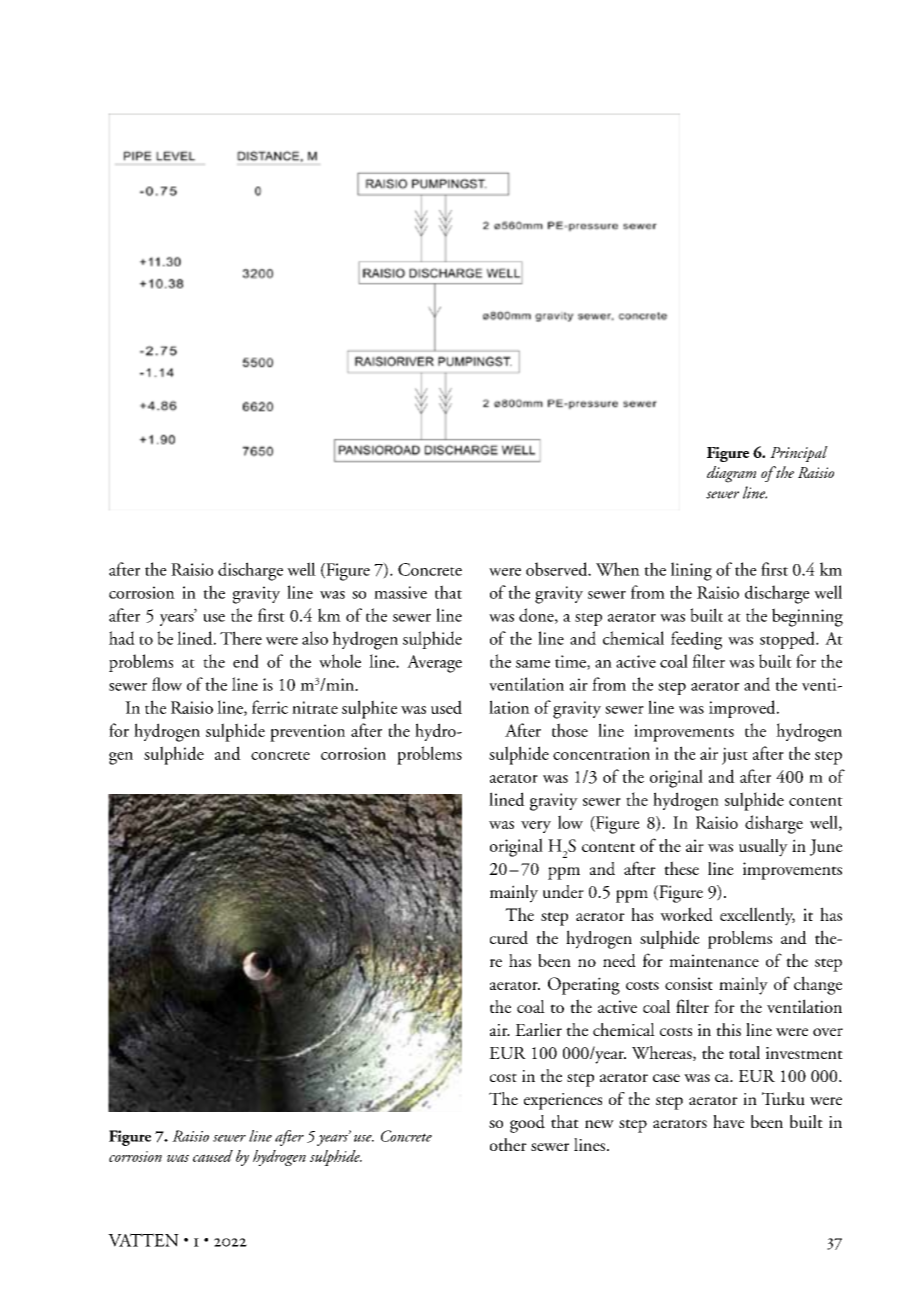 The width and height of the page is (924, 1305). What do you see at coordinates (270, 707) in the page?
I see `ferric` at bounding box center [270, 707].
